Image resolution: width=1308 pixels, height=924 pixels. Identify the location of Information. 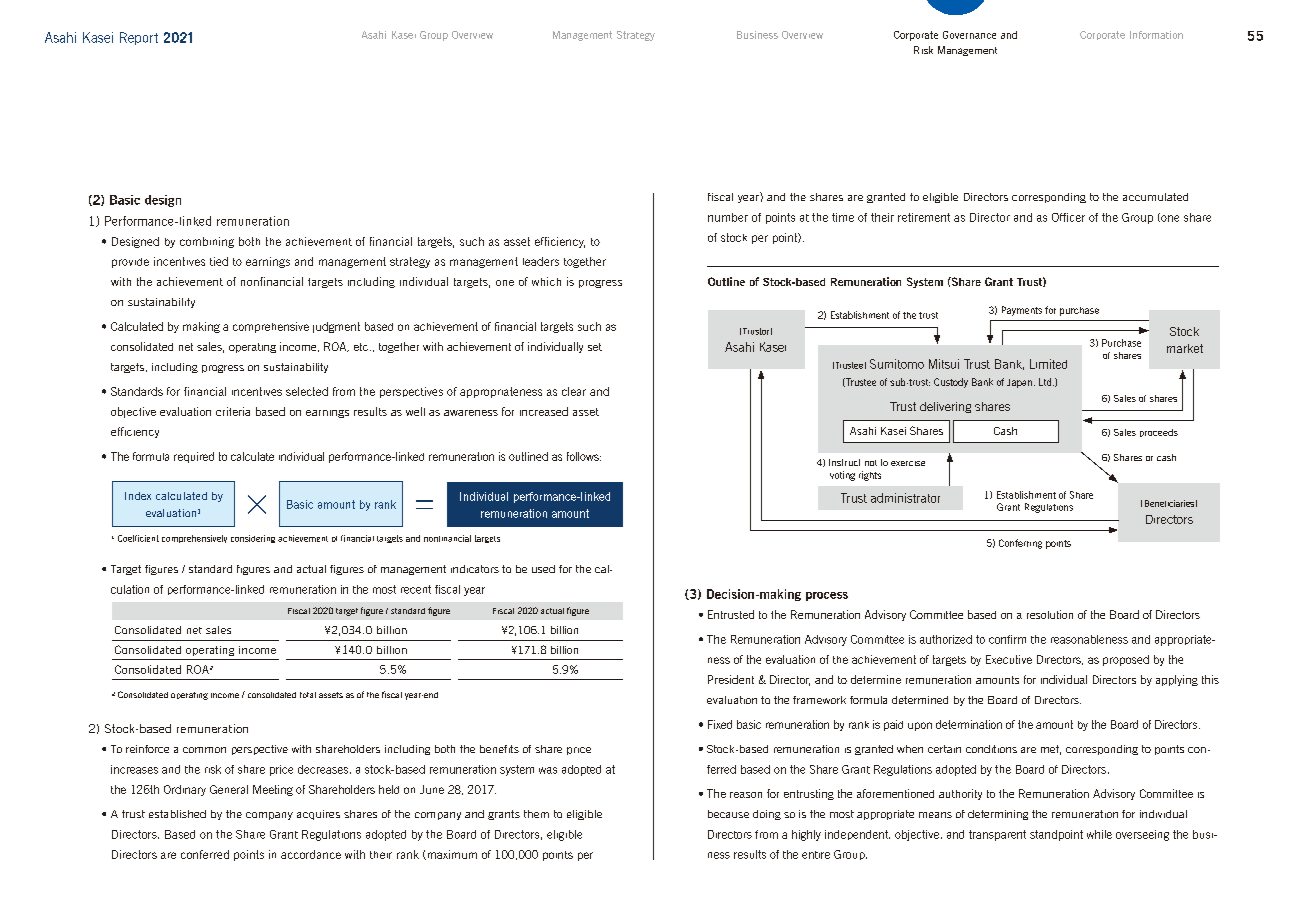
(1156, 35).
